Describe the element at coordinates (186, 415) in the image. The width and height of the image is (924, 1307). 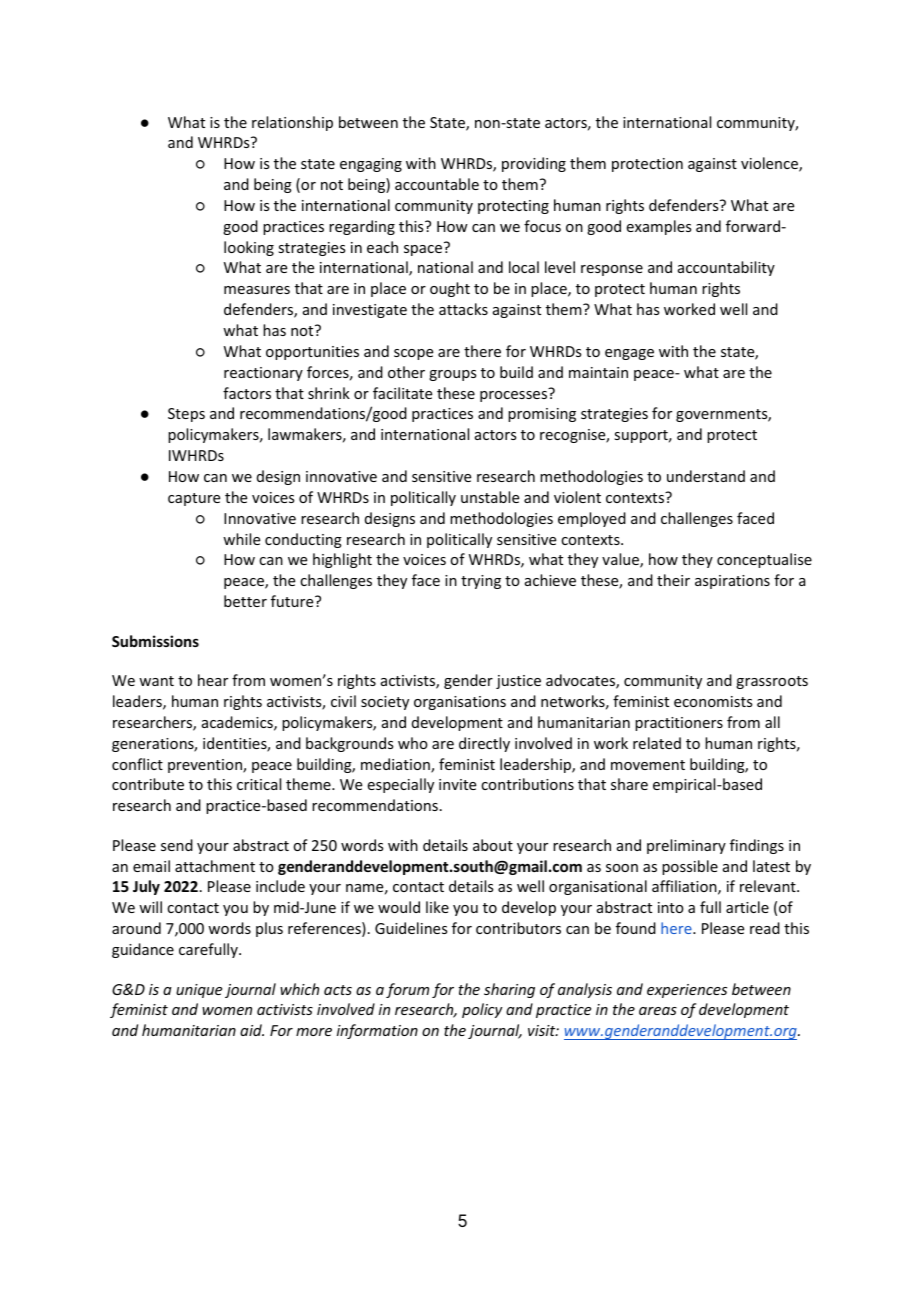
I see `Steps` at that location.
